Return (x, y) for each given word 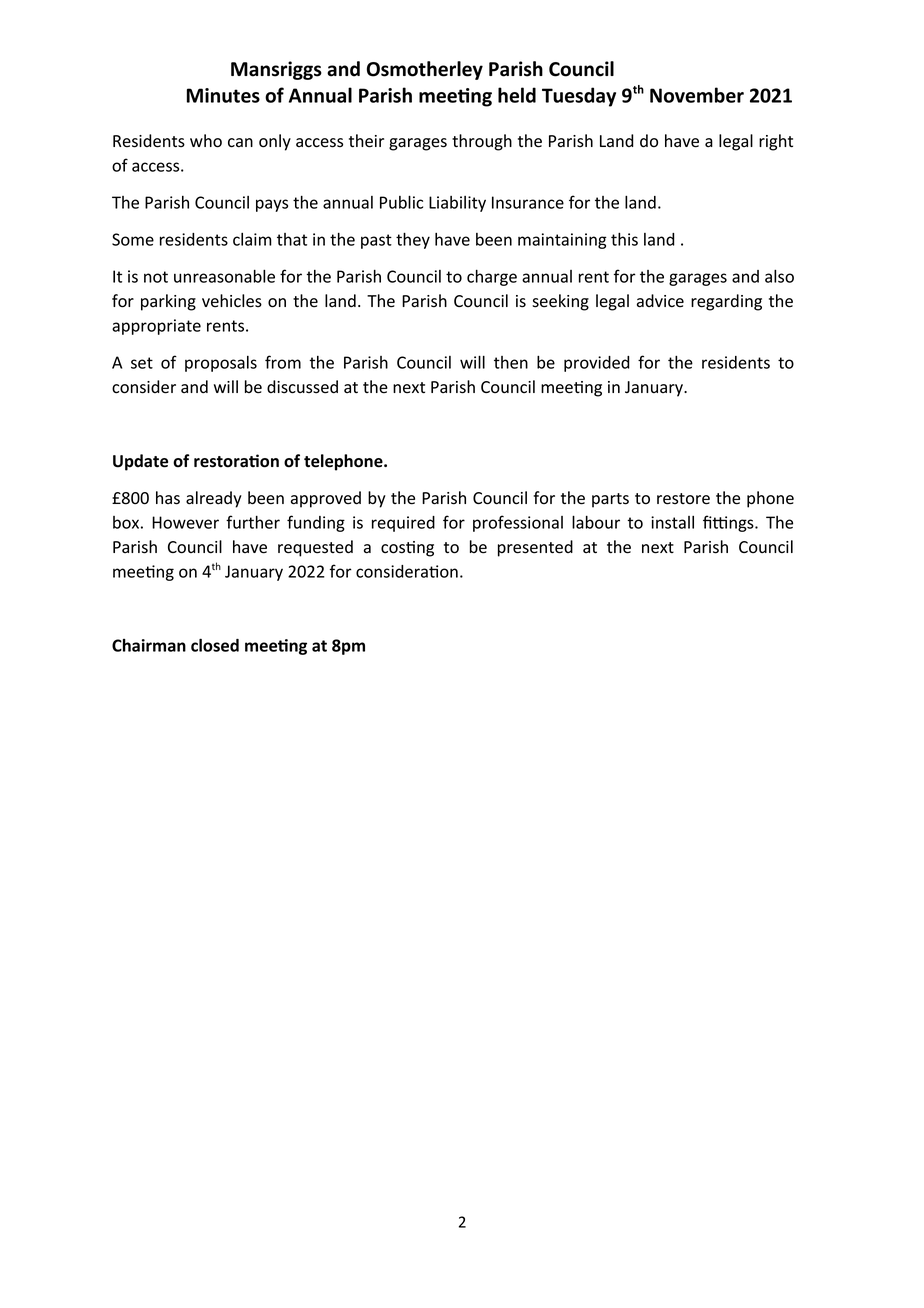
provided (597, 364)
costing (407, 549)
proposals (221, 364)
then (511, 362)
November (697, 95)
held (517, 95)
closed (215, 645)
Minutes (223, 95)
